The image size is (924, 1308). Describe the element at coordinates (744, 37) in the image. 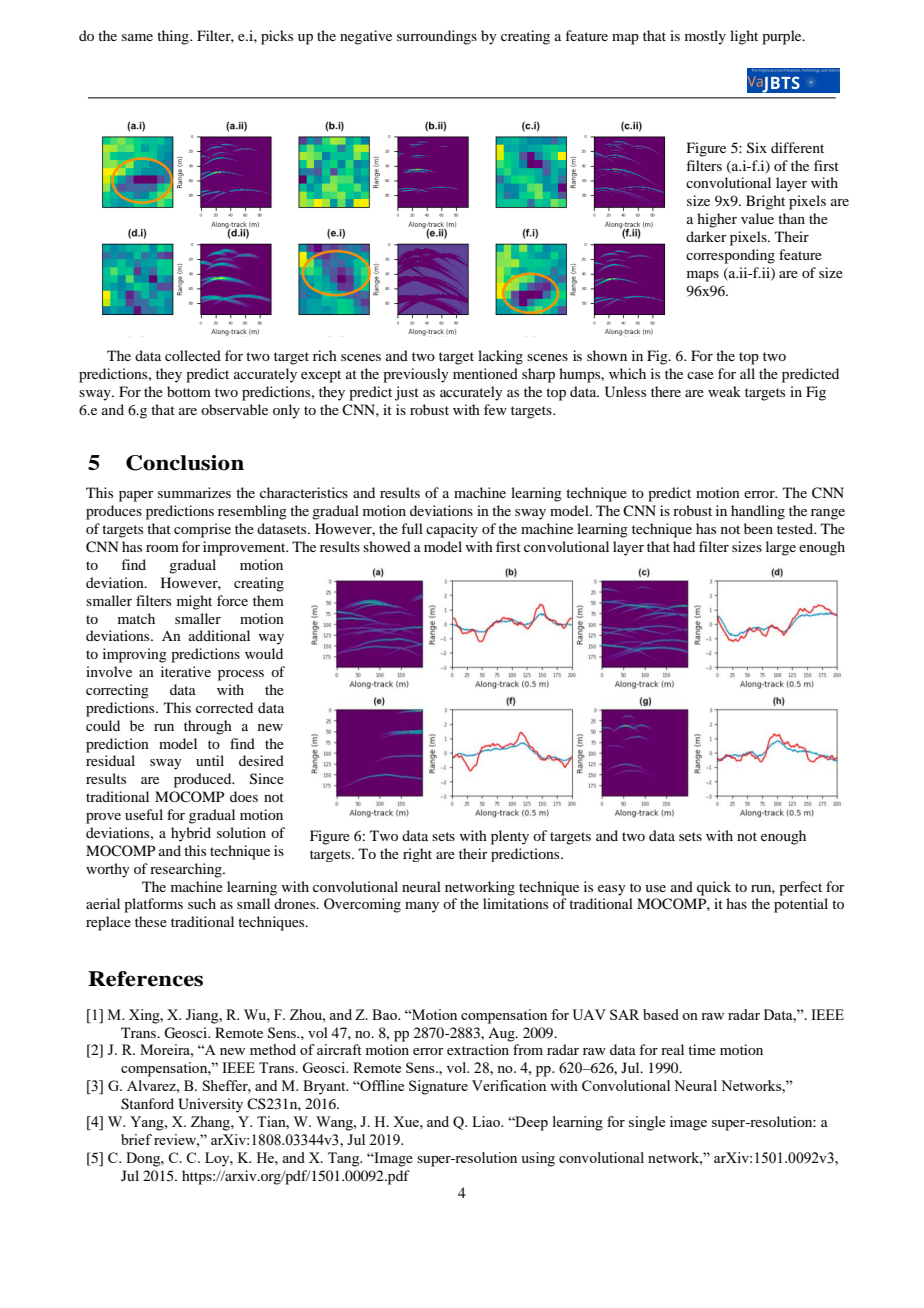

I see `light` at that location.
